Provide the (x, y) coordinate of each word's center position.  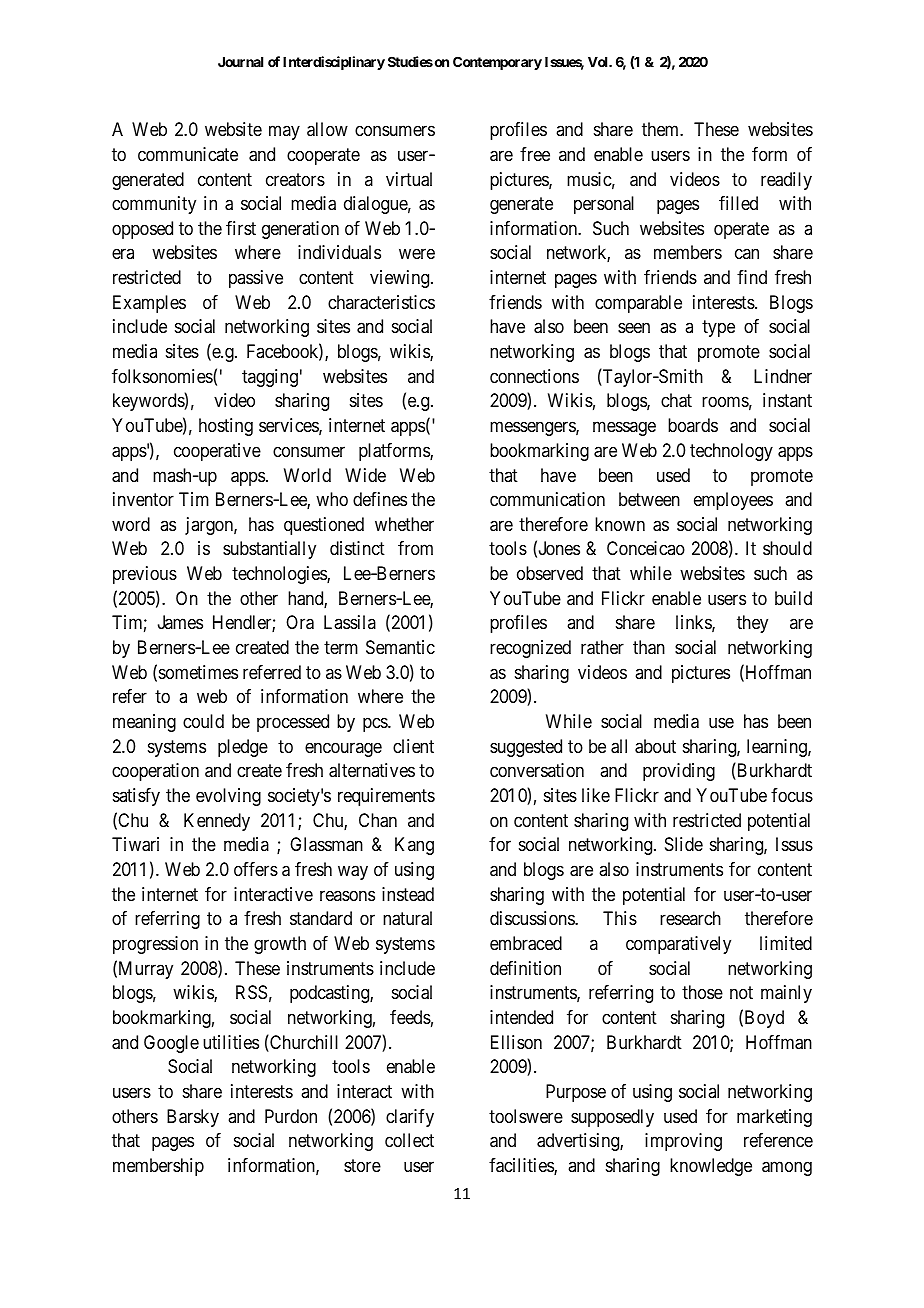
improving (683, 1142)
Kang (414, 846)
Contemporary (497, 63)
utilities (231, 1042)
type (718, 329)
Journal (240, 62)
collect (409, 1140)
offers (256, 869)
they (752, 624)
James (180, 622)
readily (786, 181)
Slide (684, 844)
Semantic (400, 647)
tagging (270, 378)
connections (534, 376)
